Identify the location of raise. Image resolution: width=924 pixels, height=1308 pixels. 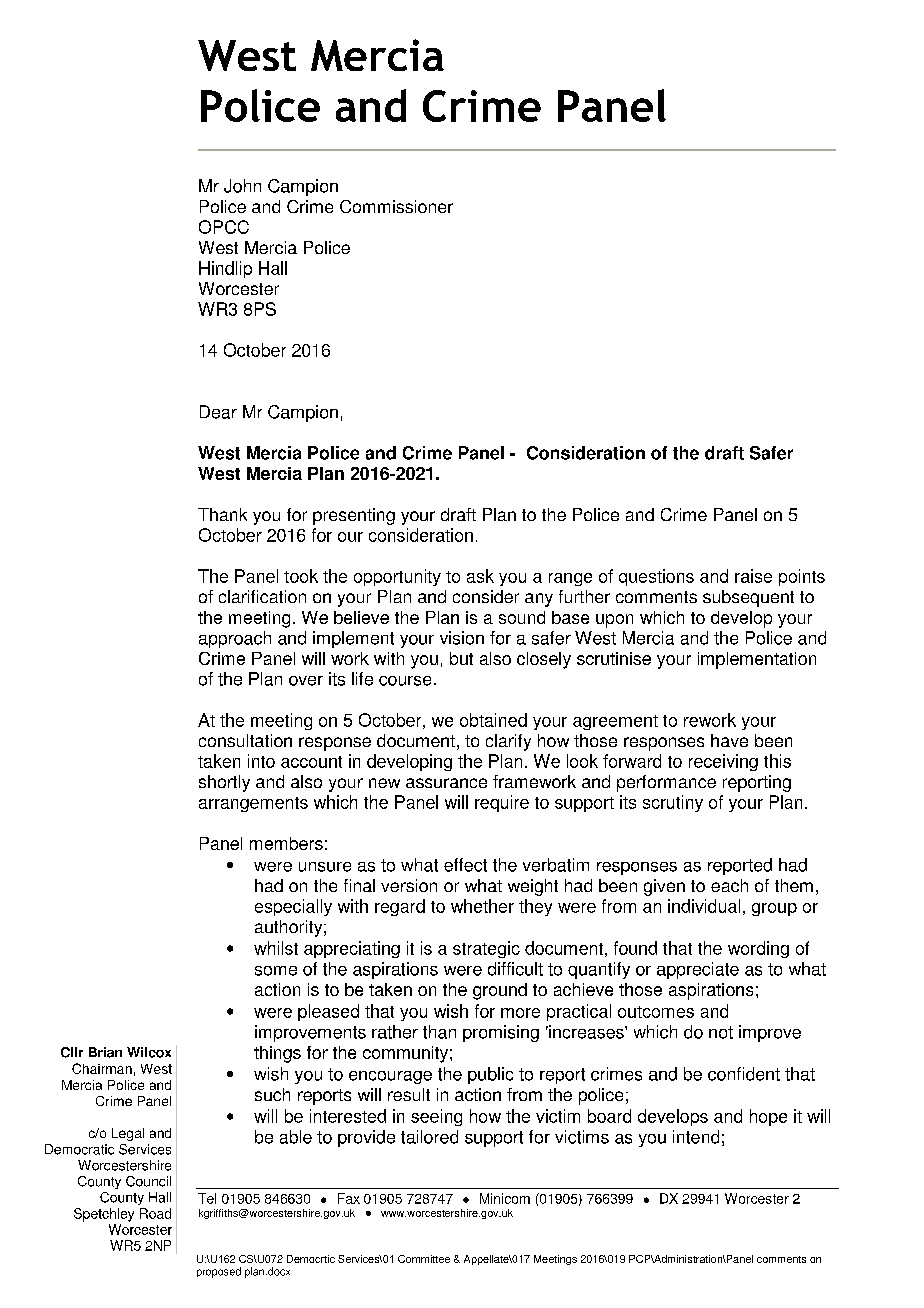
(753, 576).
